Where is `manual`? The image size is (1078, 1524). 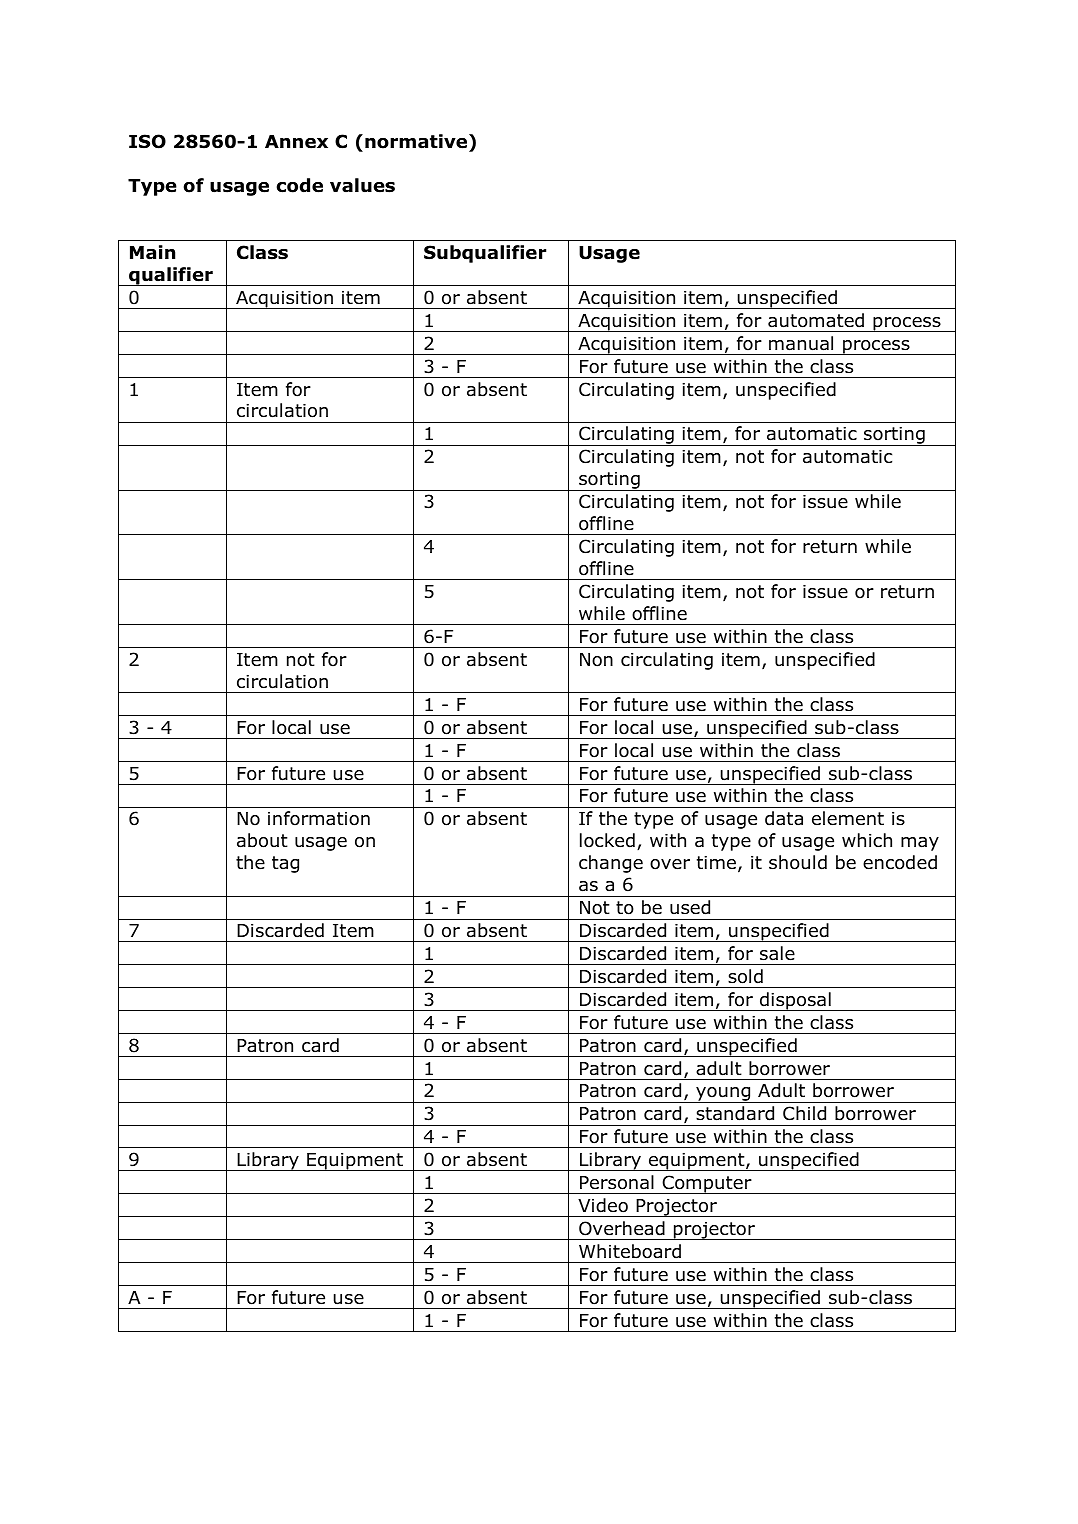 manual is located at coordinates (801, 343).
